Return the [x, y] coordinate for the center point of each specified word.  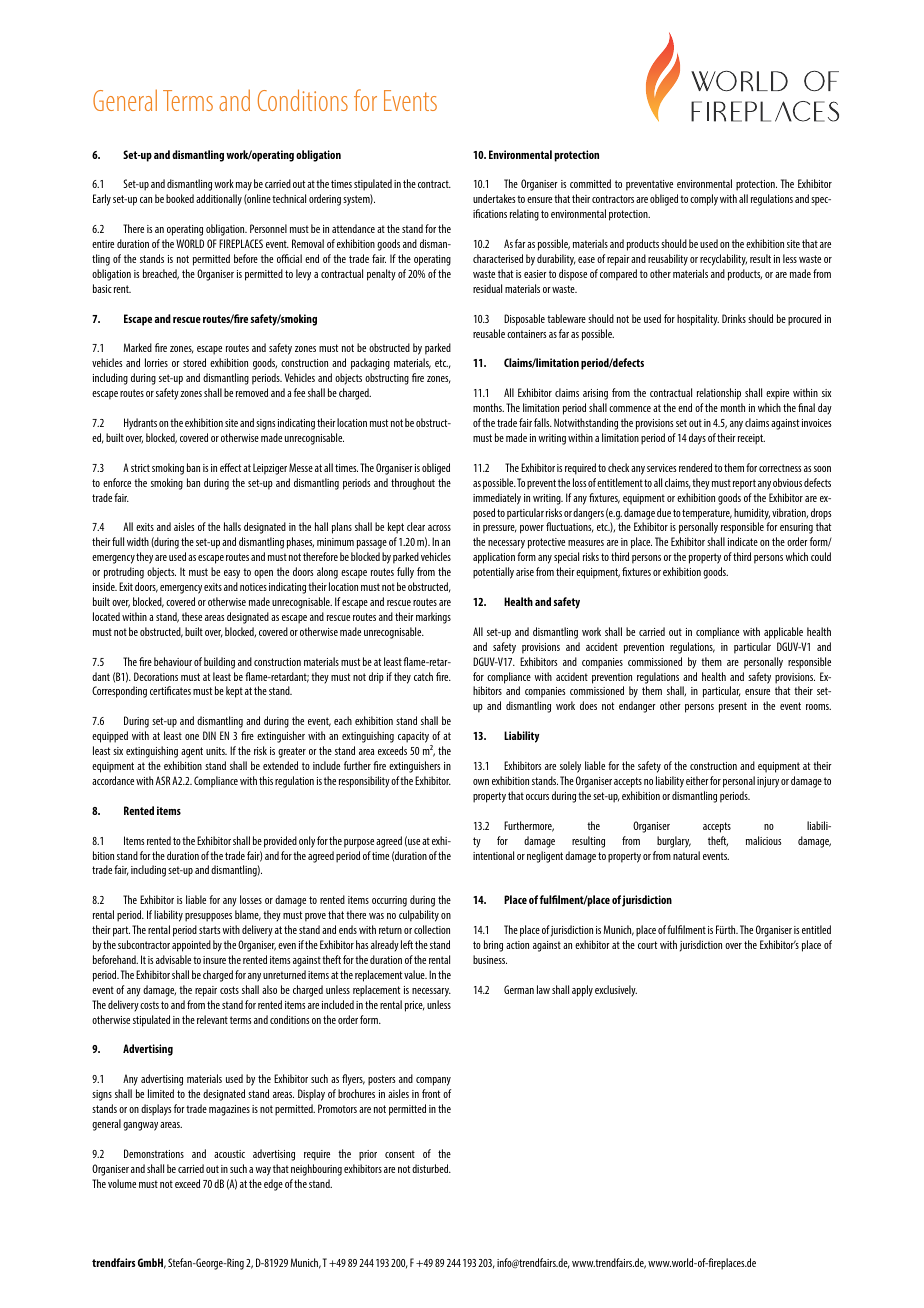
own [481, 782]
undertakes [494, 198]
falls [543, 422]
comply [704, 200]
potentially [493, 573]
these [192, 616]
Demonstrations [154, 1153]
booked [180, 198]
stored [194, 362]
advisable [173, 959]
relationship [719, 394]
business [490, 959]
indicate [743, 541]
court [647, 945]
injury [768, 782]
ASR [163, 780]
